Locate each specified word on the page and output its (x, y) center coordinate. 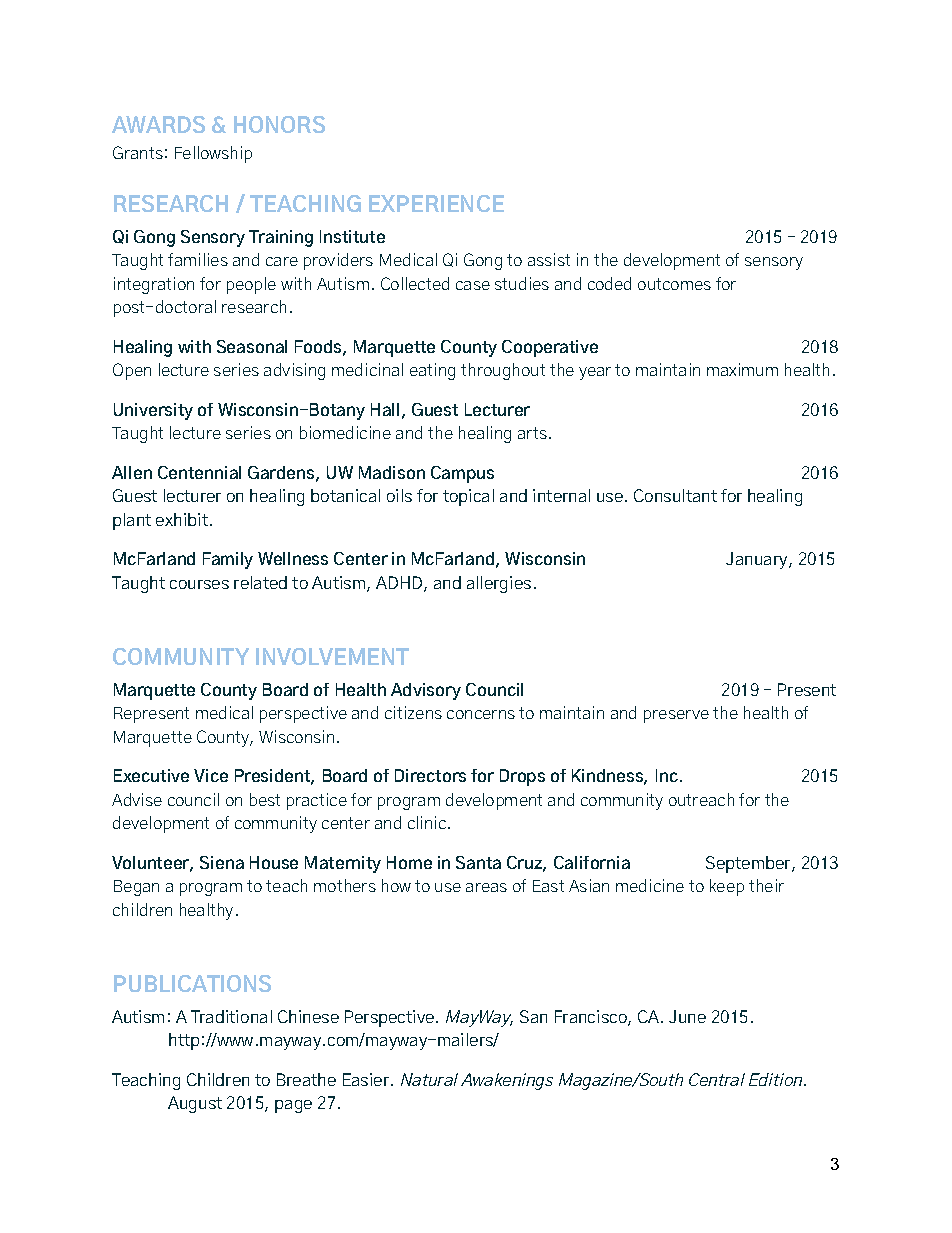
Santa (478, 862)
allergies (499, 584)
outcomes (674, 284)
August (195, 1104)
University (153, 411)
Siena (222, 862)
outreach (701, 799)
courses (199, 584)
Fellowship (213, 154)
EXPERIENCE (436, 203)
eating (432, 371)
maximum (742, 369)
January (758, 560)
